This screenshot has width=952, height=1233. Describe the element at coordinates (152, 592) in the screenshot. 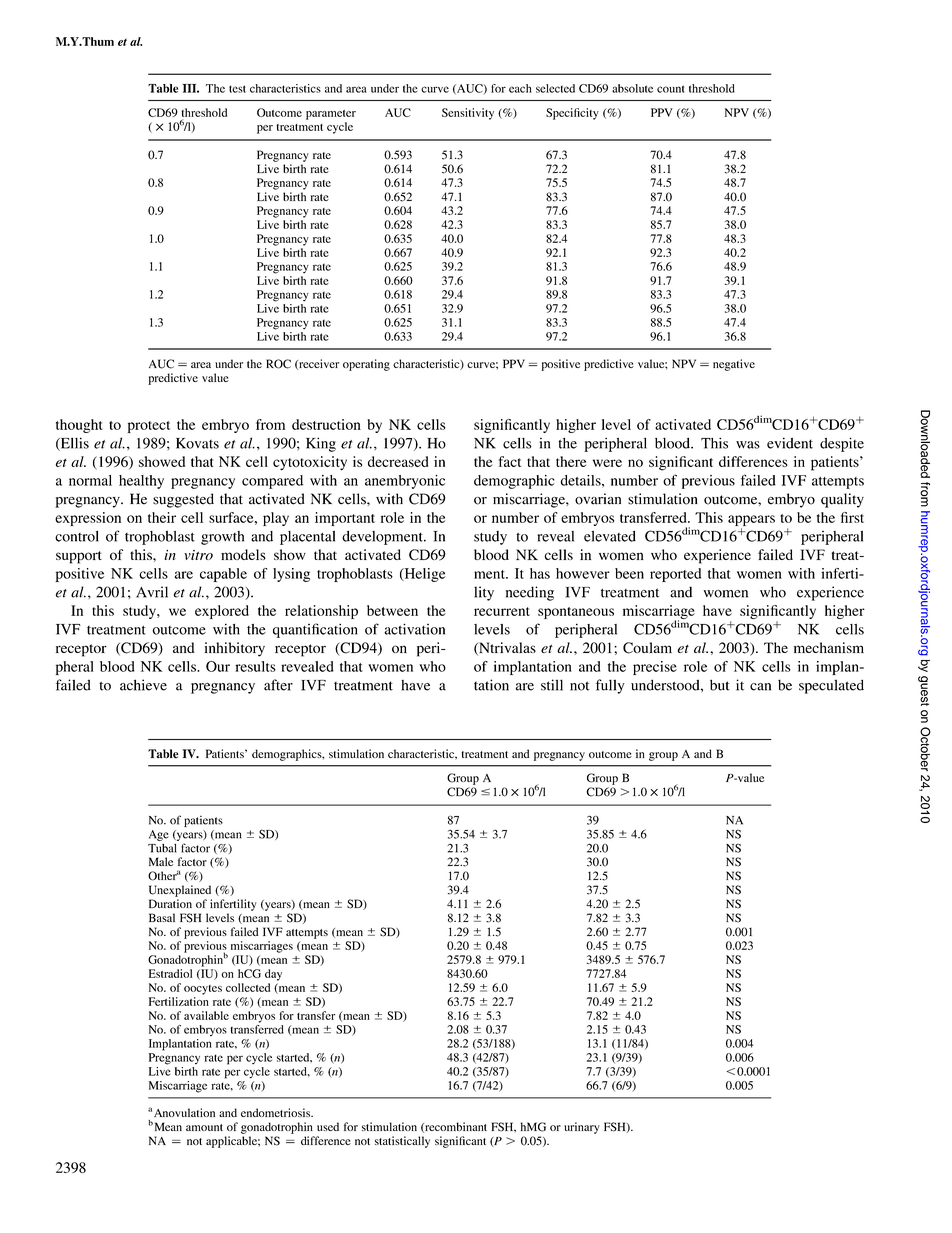

I see `Avril` at that location.
